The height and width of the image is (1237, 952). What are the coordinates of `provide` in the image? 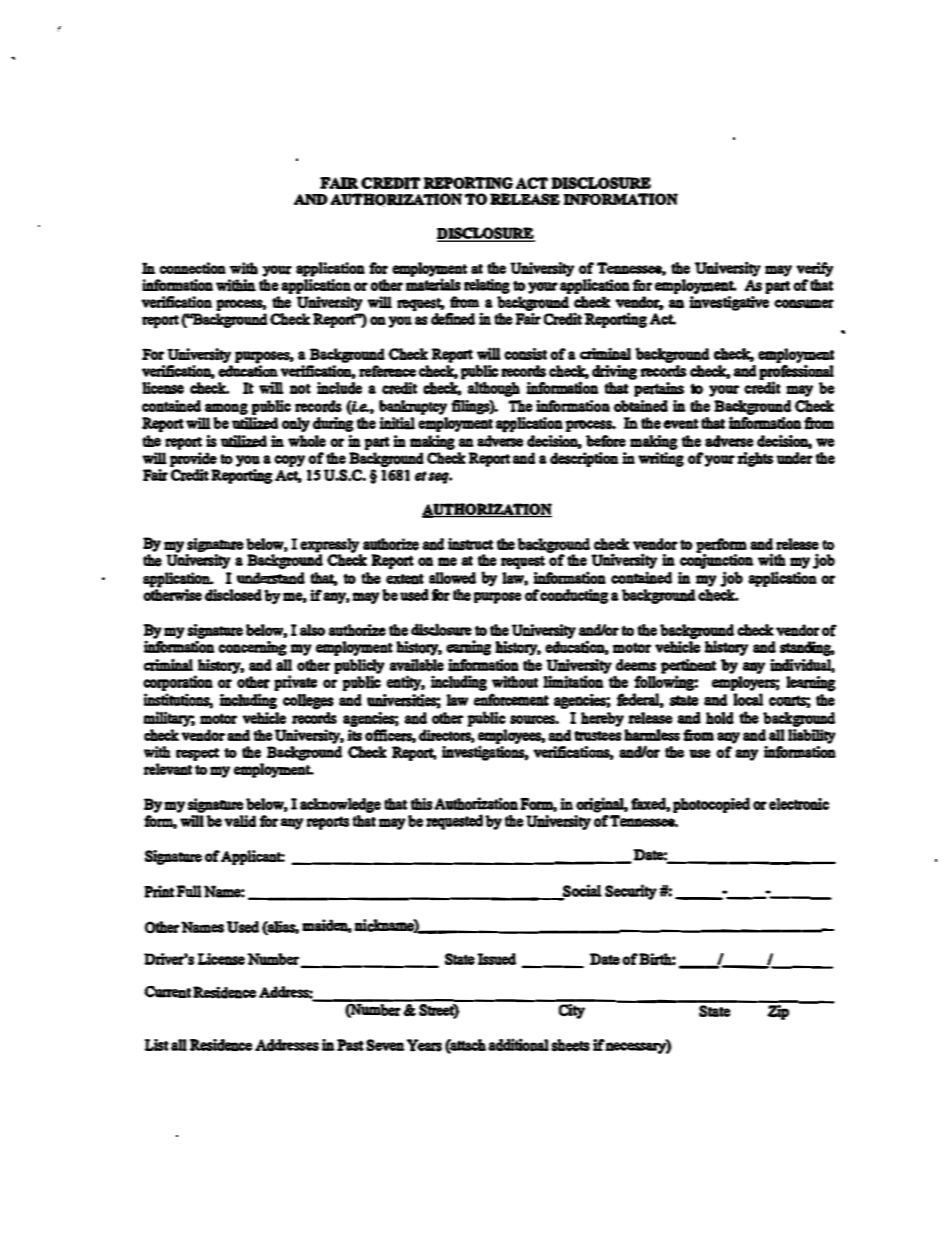 It's located at (193, 458).
